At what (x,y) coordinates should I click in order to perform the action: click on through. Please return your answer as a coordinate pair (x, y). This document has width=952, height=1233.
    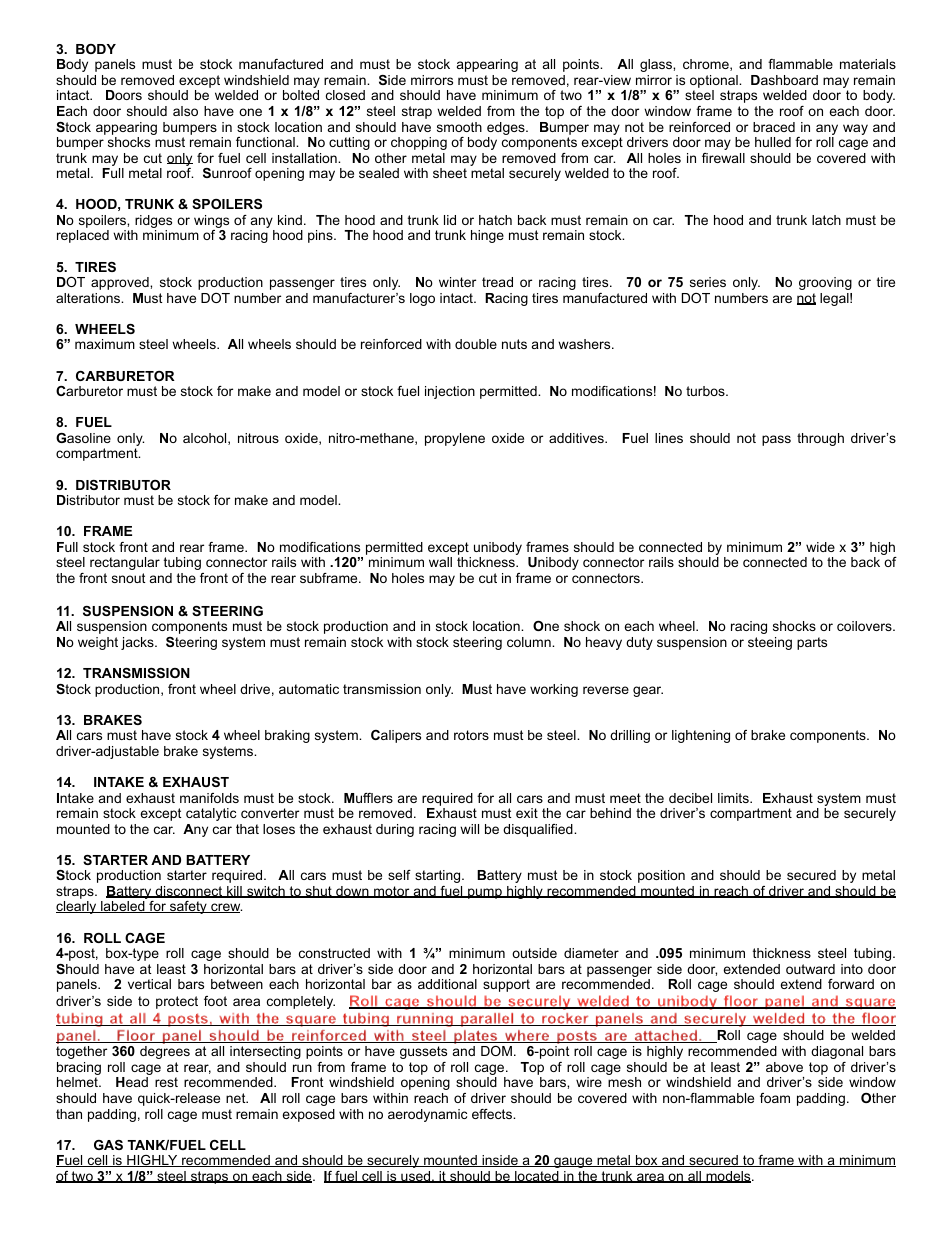
    Looking at the image, I should click on (820, 439).
